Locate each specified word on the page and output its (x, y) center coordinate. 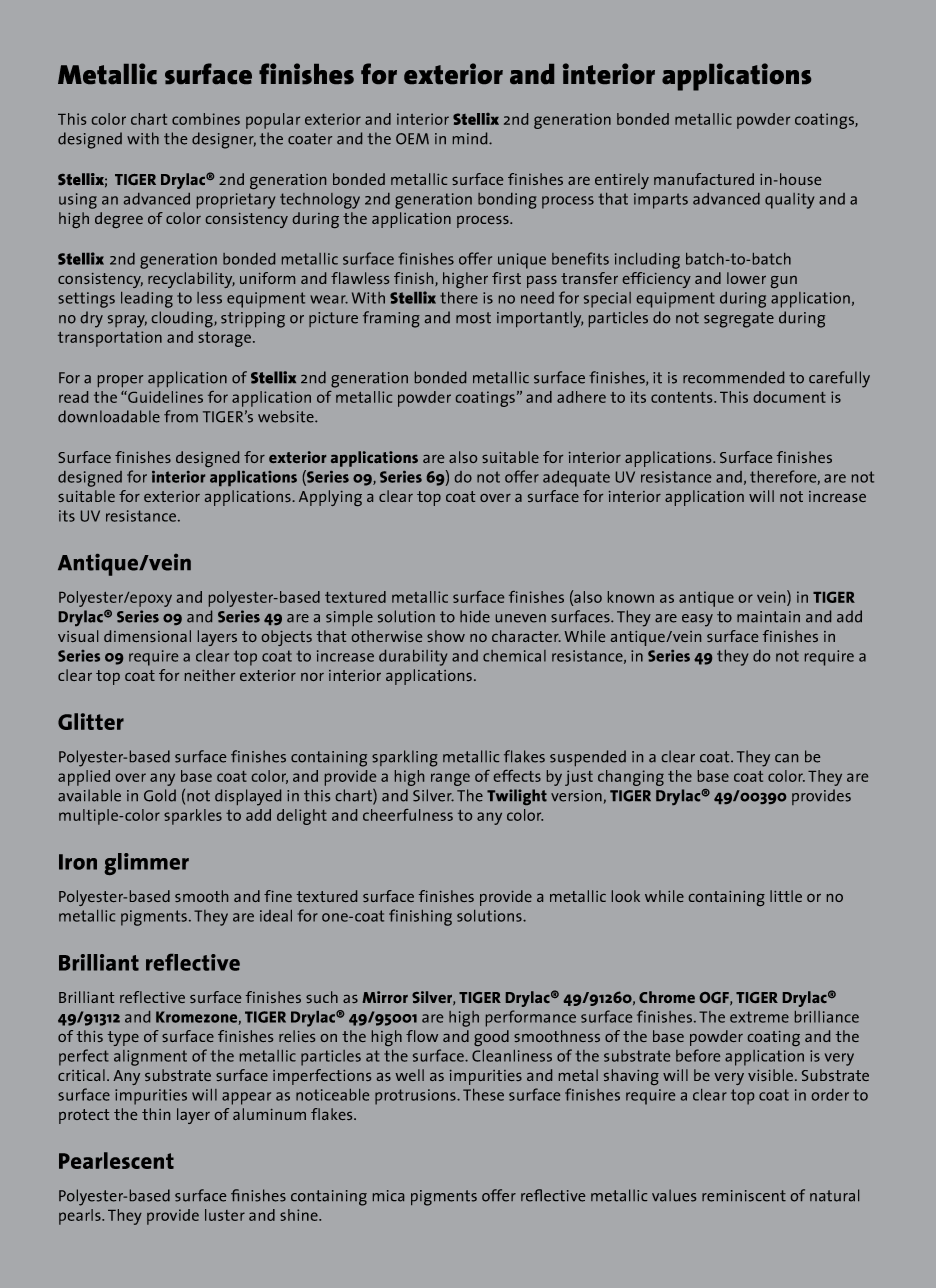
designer (224, 140)
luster (225, 1215)
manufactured (704, 179)
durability (413, 658)
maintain (768, 617)
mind (471, 138)
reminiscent (744, 1196)
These (483, 1095)
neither (210, 675)
